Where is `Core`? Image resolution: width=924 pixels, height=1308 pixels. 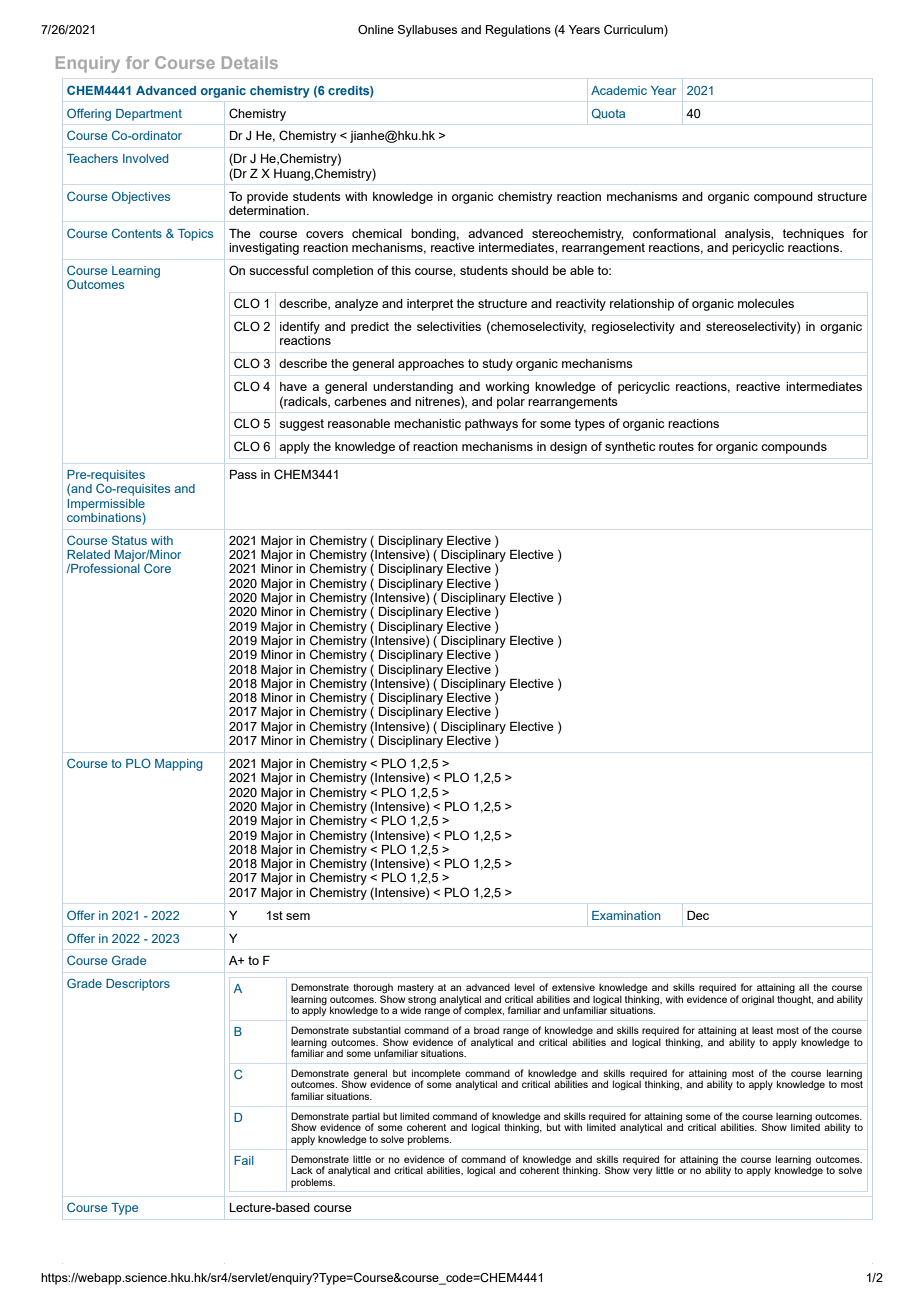 Core is located at coordinates (157, 568).
